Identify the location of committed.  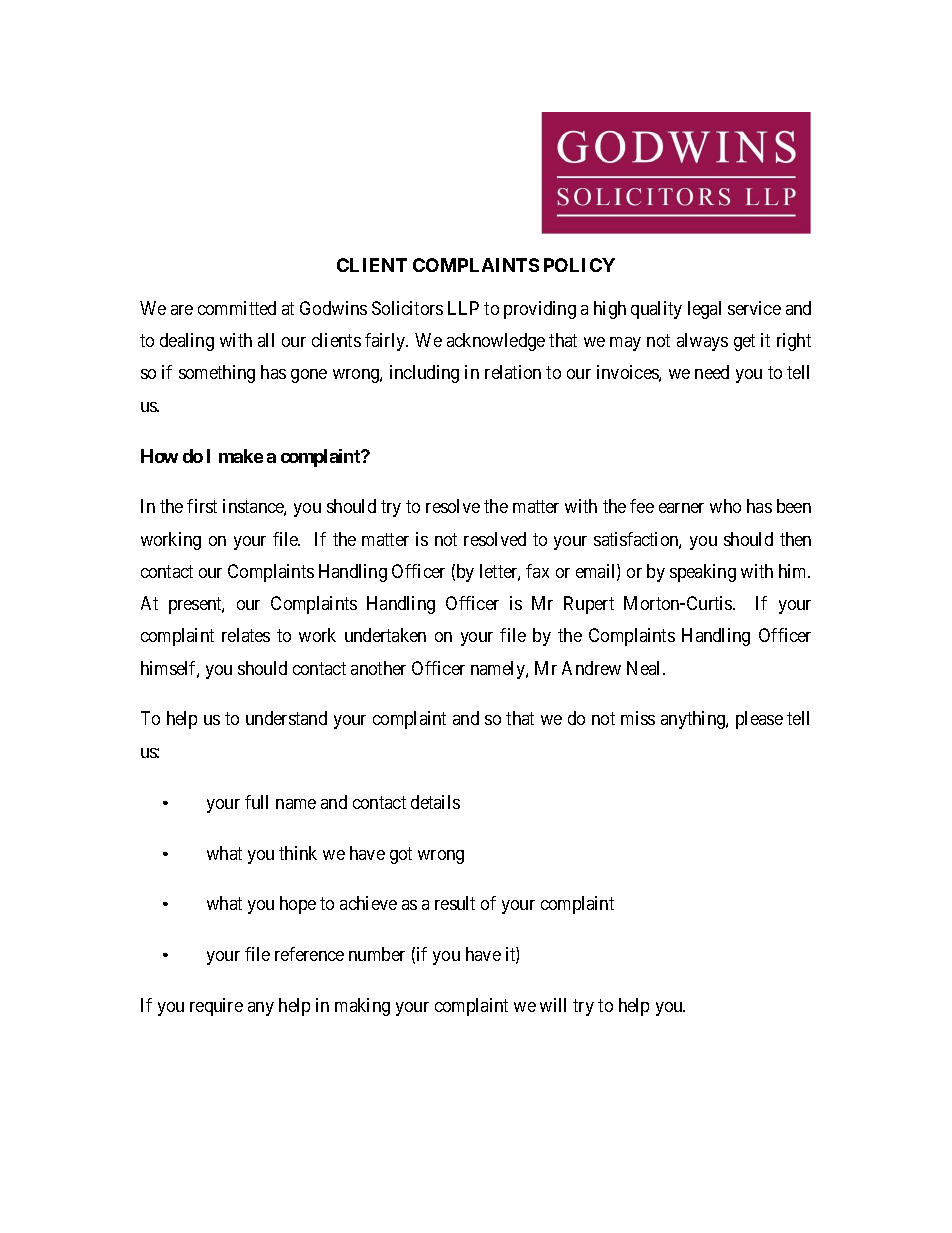
(237, 308).
